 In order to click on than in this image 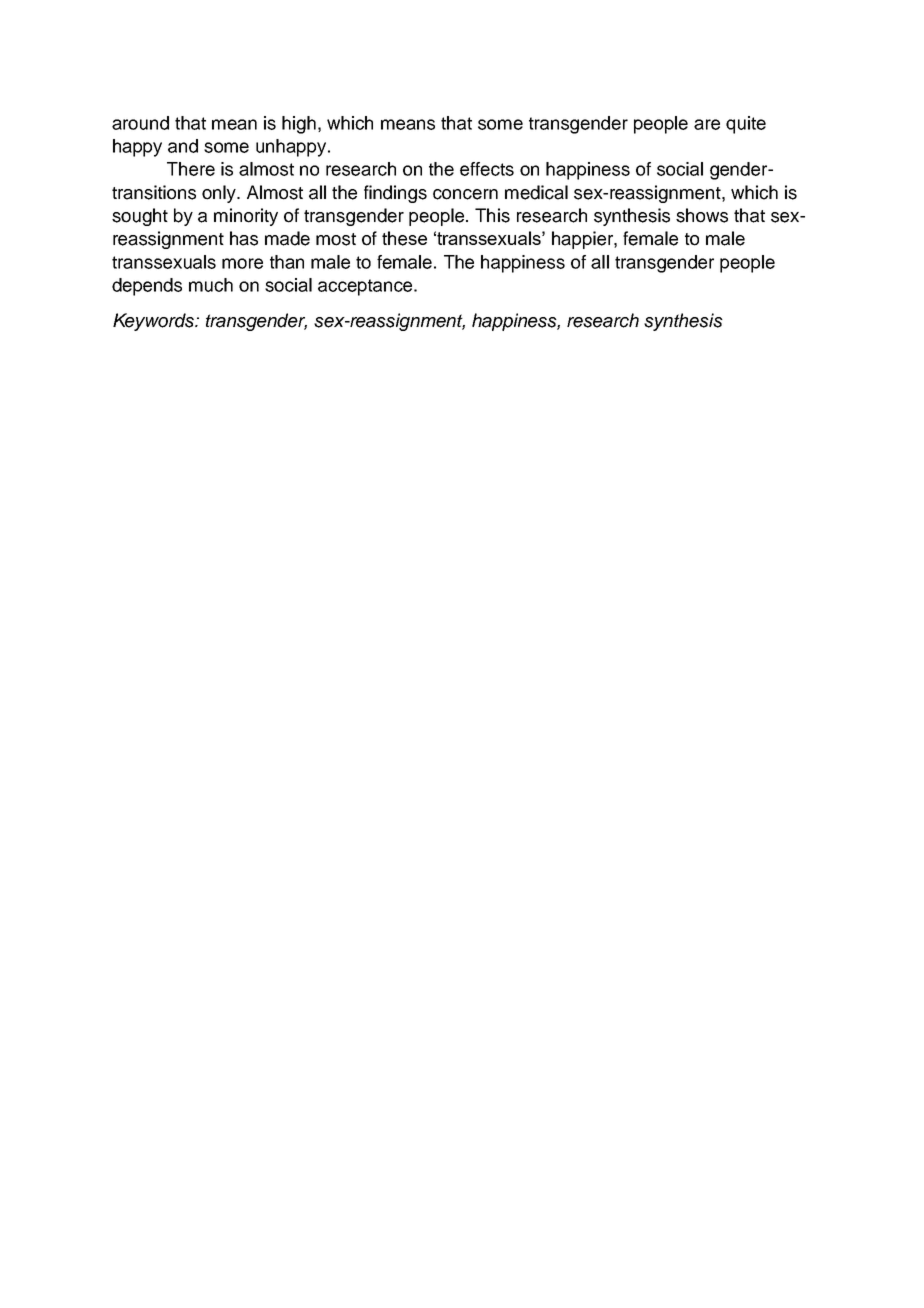, I will do `click(287, 262)`.
